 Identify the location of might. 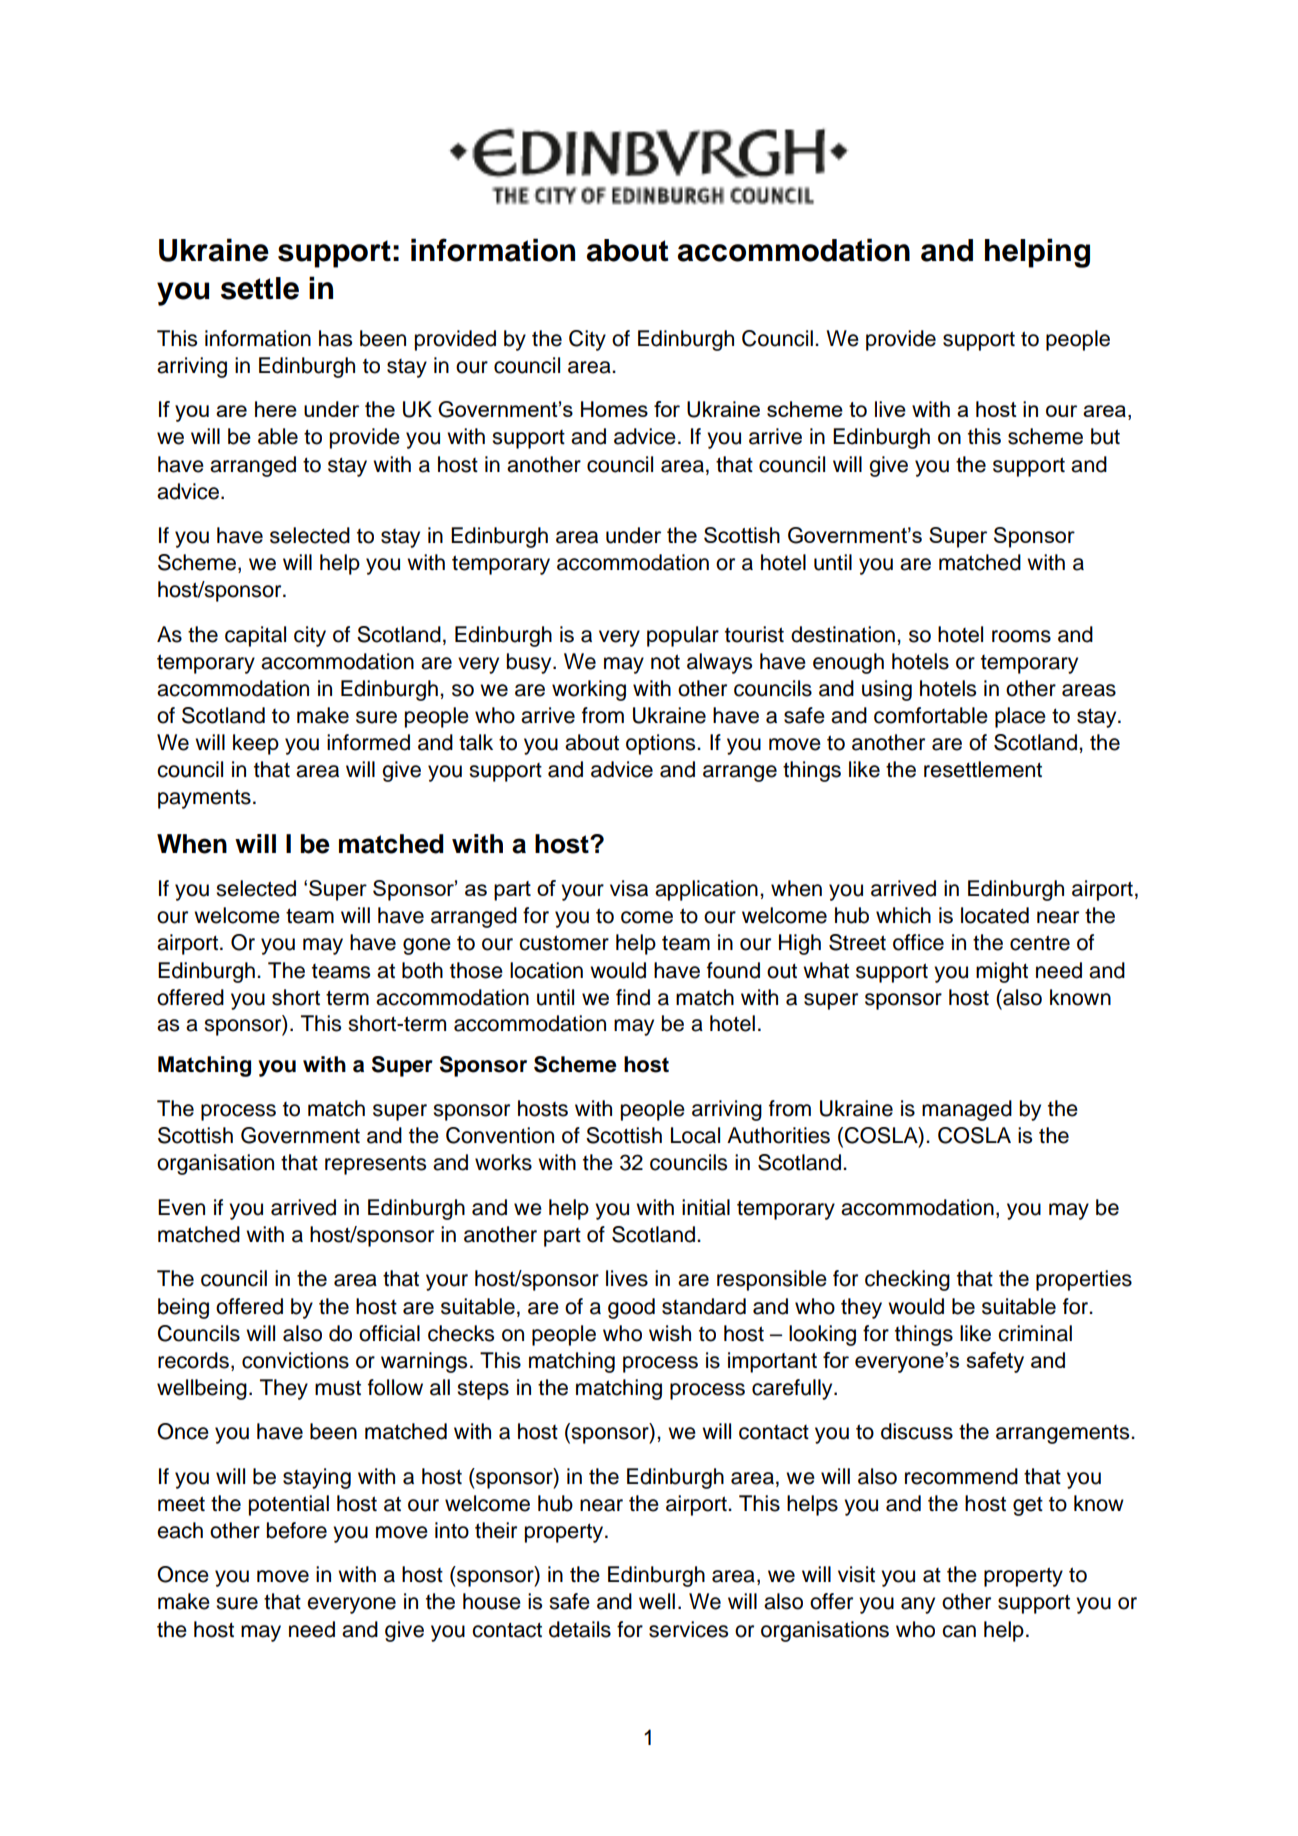
(1002, 972).
